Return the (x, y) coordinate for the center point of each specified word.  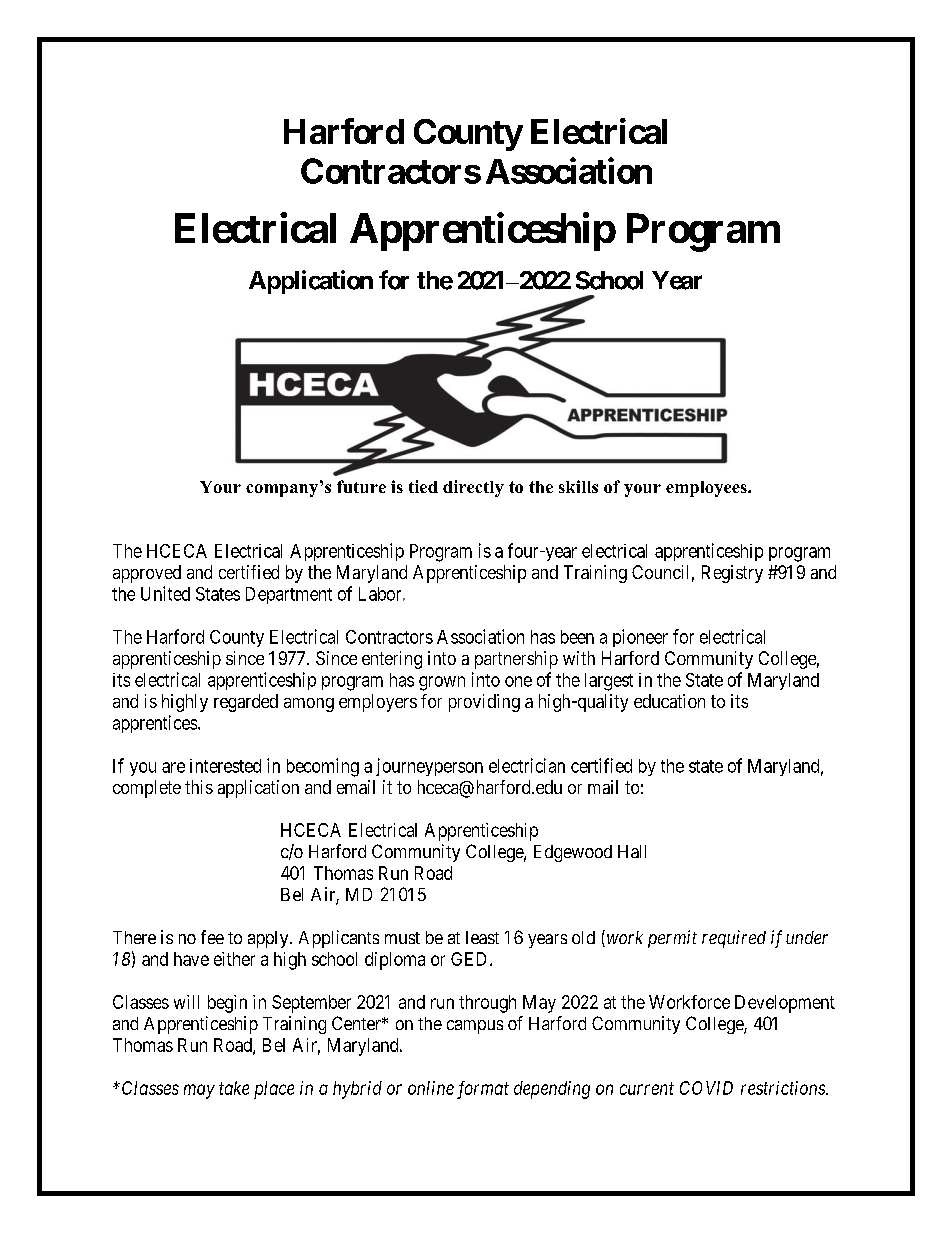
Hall (632, 851)
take (234, 1088)
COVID (706, 1088)
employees (707, 489)
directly (473, 488)
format (483, 1090)
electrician (527, 765)
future (361, 486)
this (199, 787)
